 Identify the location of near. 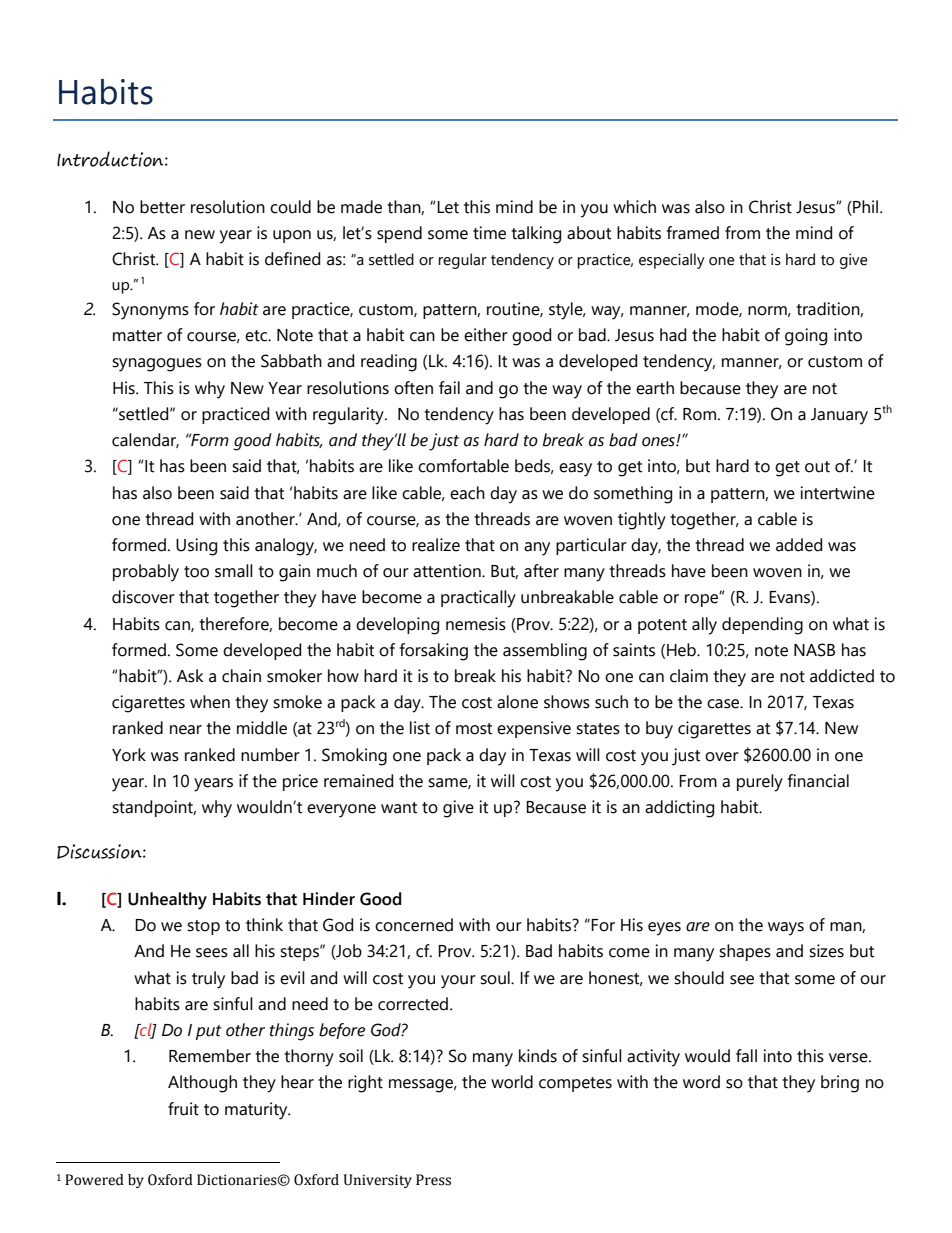
(186, 730).
